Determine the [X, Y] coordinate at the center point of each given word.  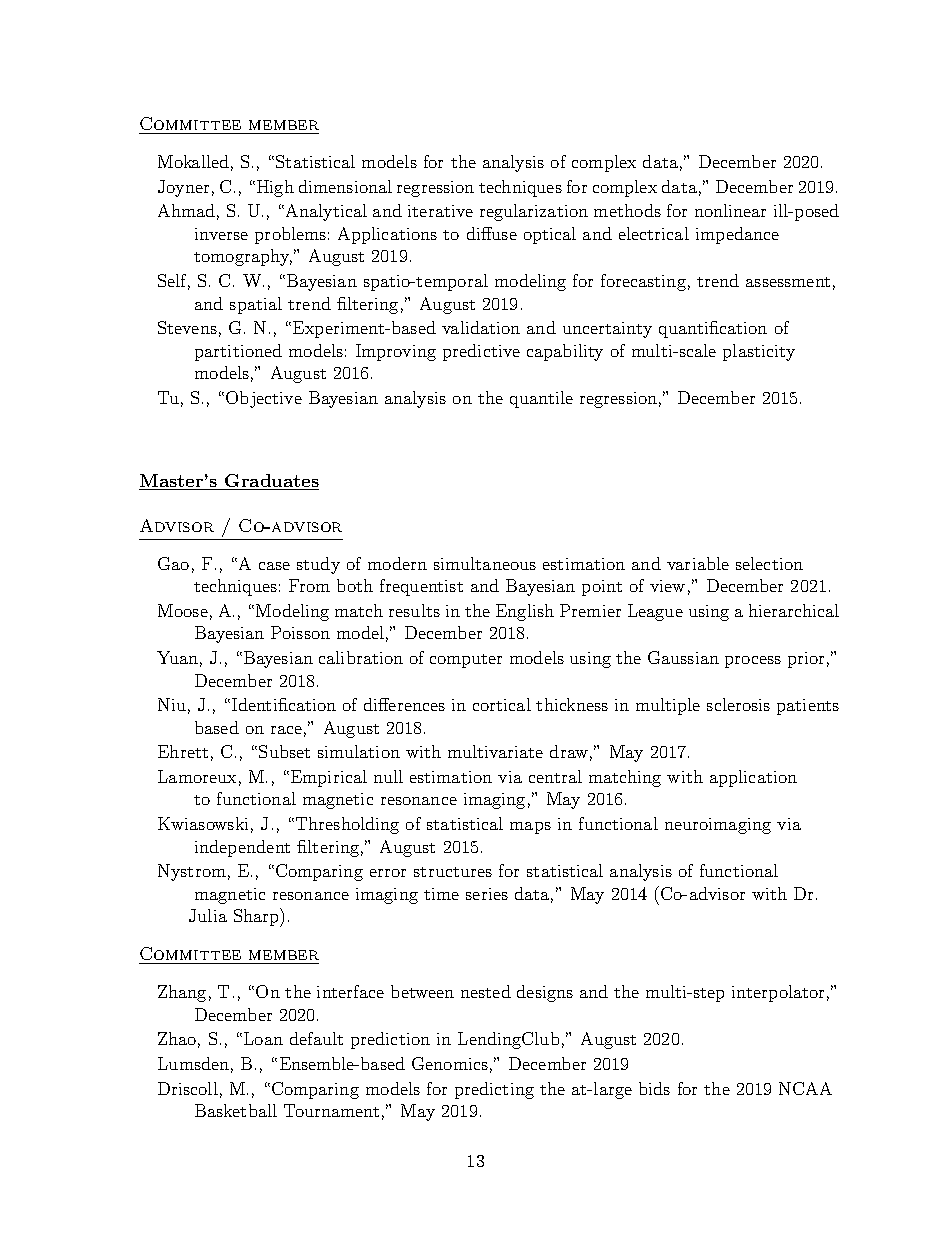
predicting [494, 1090]
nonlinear [730, 210]
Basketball [236, 1110]
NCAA [805, 1088]
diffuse [492, 233]
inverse [221, 234]
